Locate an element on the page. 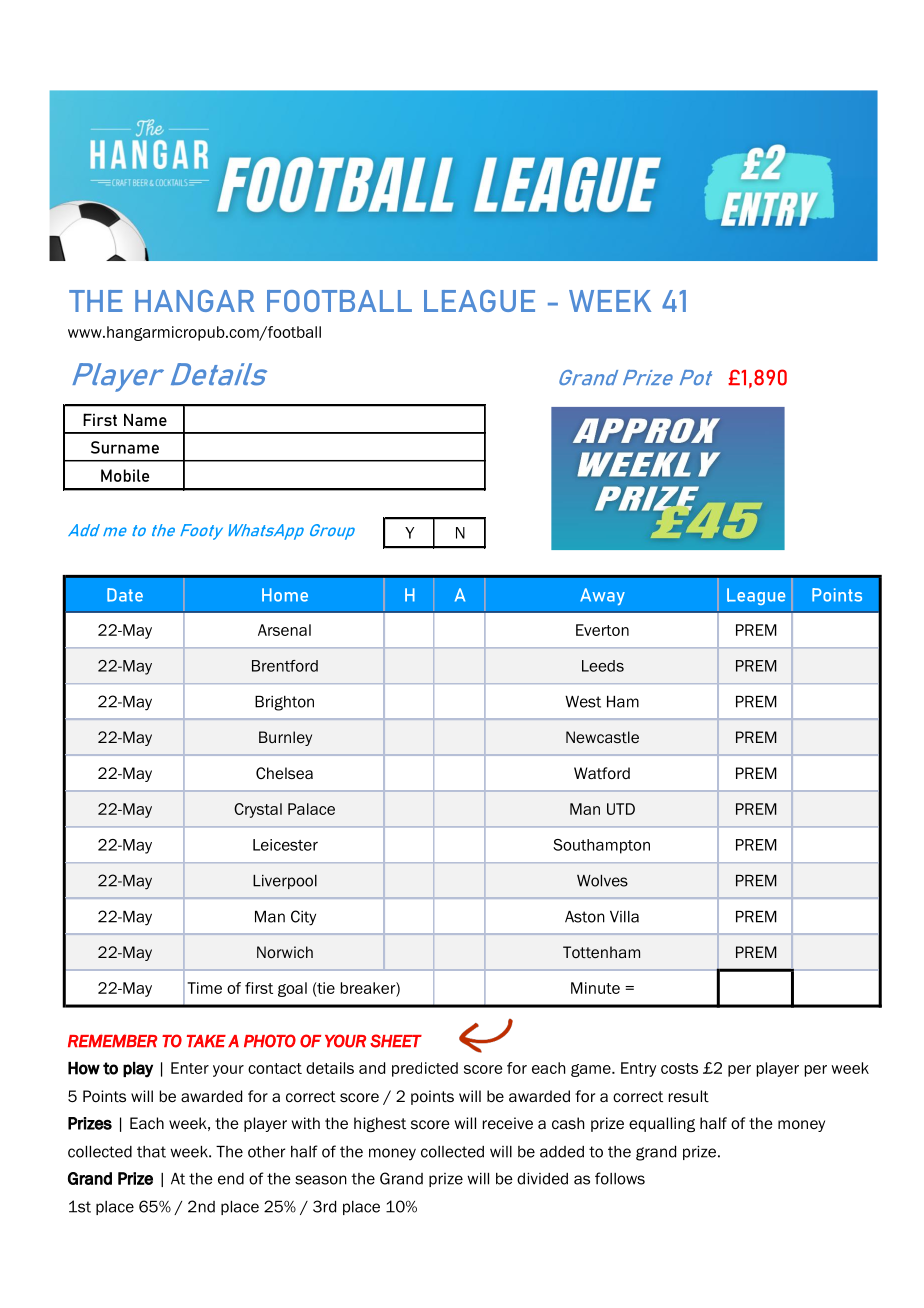 The image size is (924, 1308). Brighton is located at coordinates (284, 703).
